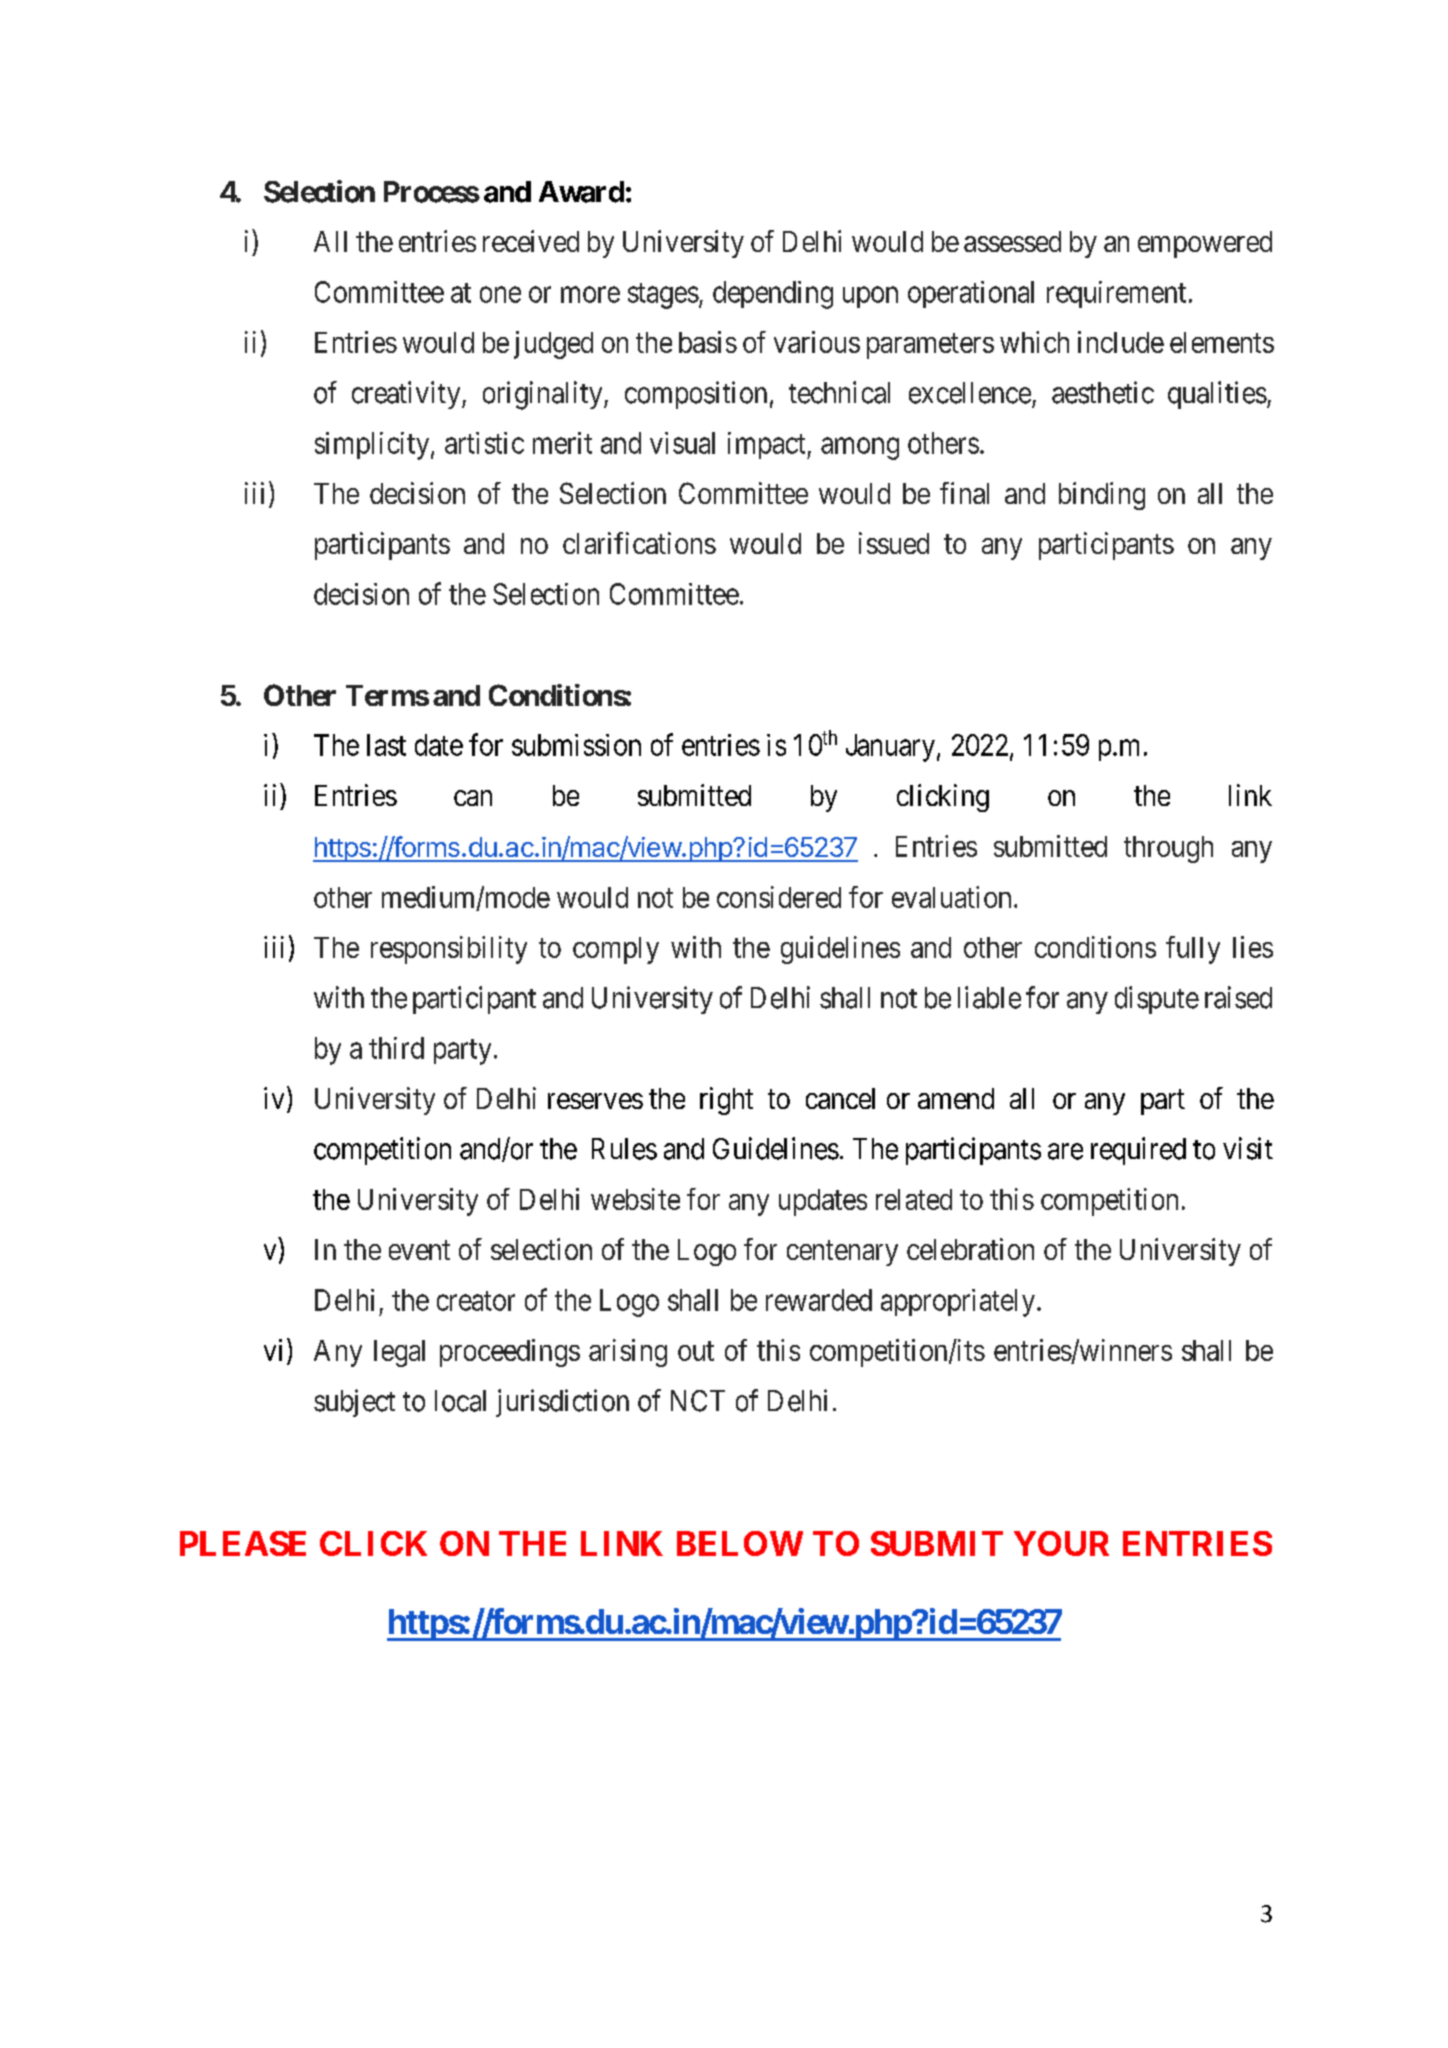 This image has width=1448, height=2048. Describe the element at coordinates (726, 1101) in the image. I see `right` at that location.
